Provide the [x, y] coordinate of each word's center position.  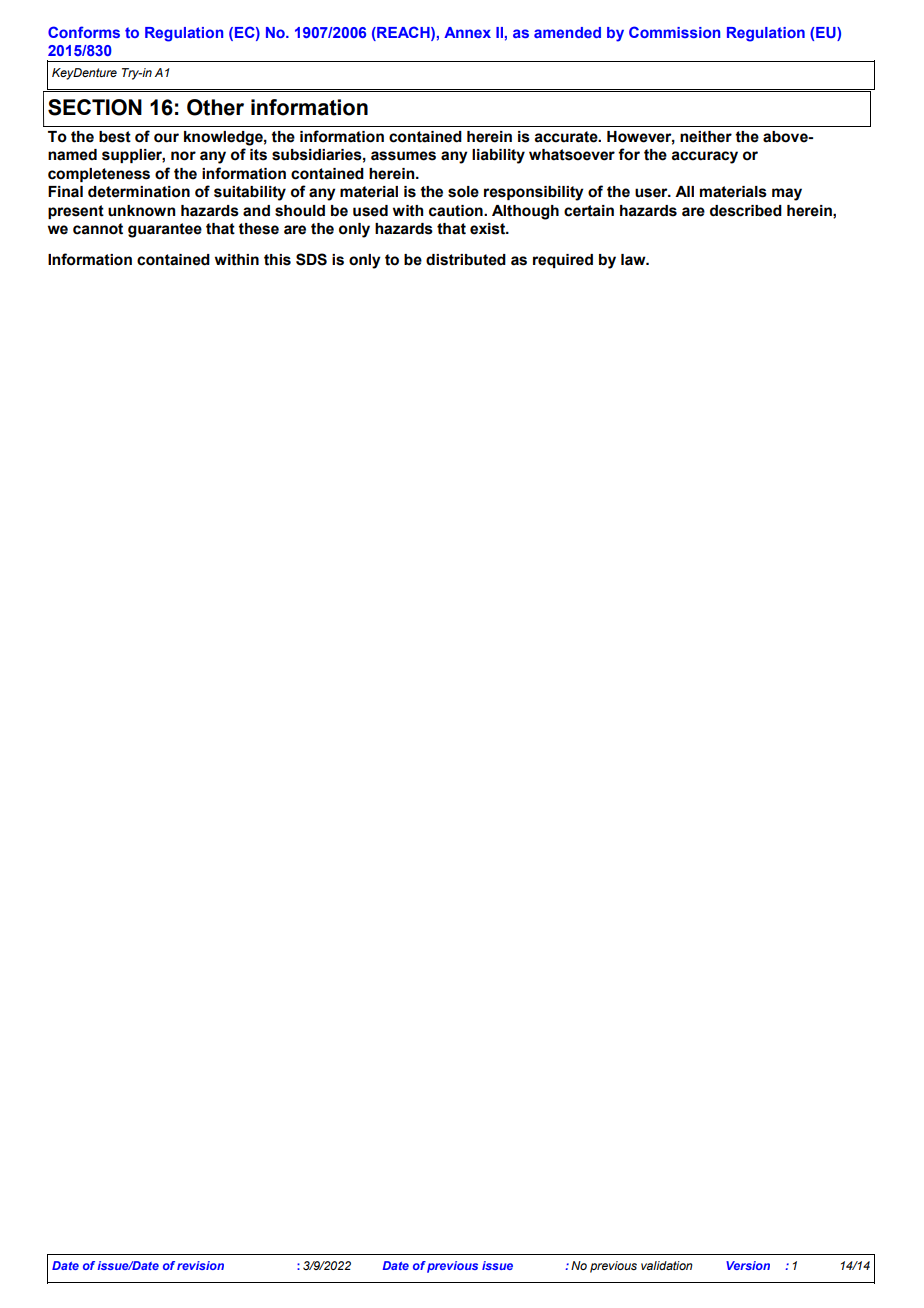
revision [200, 1265]
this [277, 260]
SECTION [95, 107]
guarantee [165, 230]
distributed [466, 260]
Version [748, 1265]
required [563, 261]
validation [667, 1265]
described [746, 211]
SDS [311, 259]
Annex [467, 32]
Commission [674, 32]
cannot [98, 229]
